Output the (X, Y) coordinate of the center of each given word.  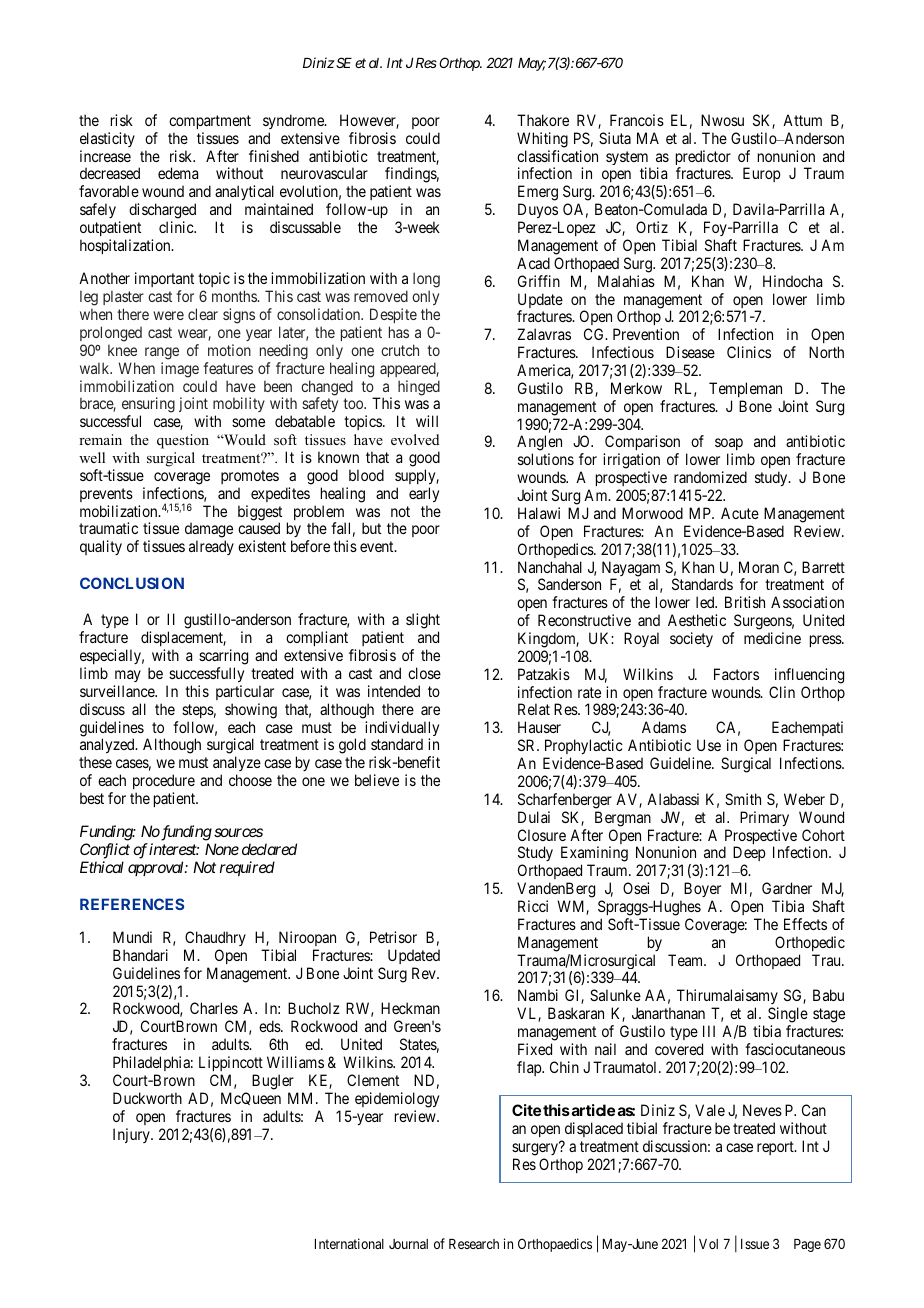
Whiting (542, 140)
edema (178, 173)
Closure (542, 835)
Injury (132, 1135)
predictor (703, 159)
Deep (749, 855)
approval (157, 868)
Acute (740, 513)
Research (474, 1244)
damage (209, 531)
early (424, 494)
